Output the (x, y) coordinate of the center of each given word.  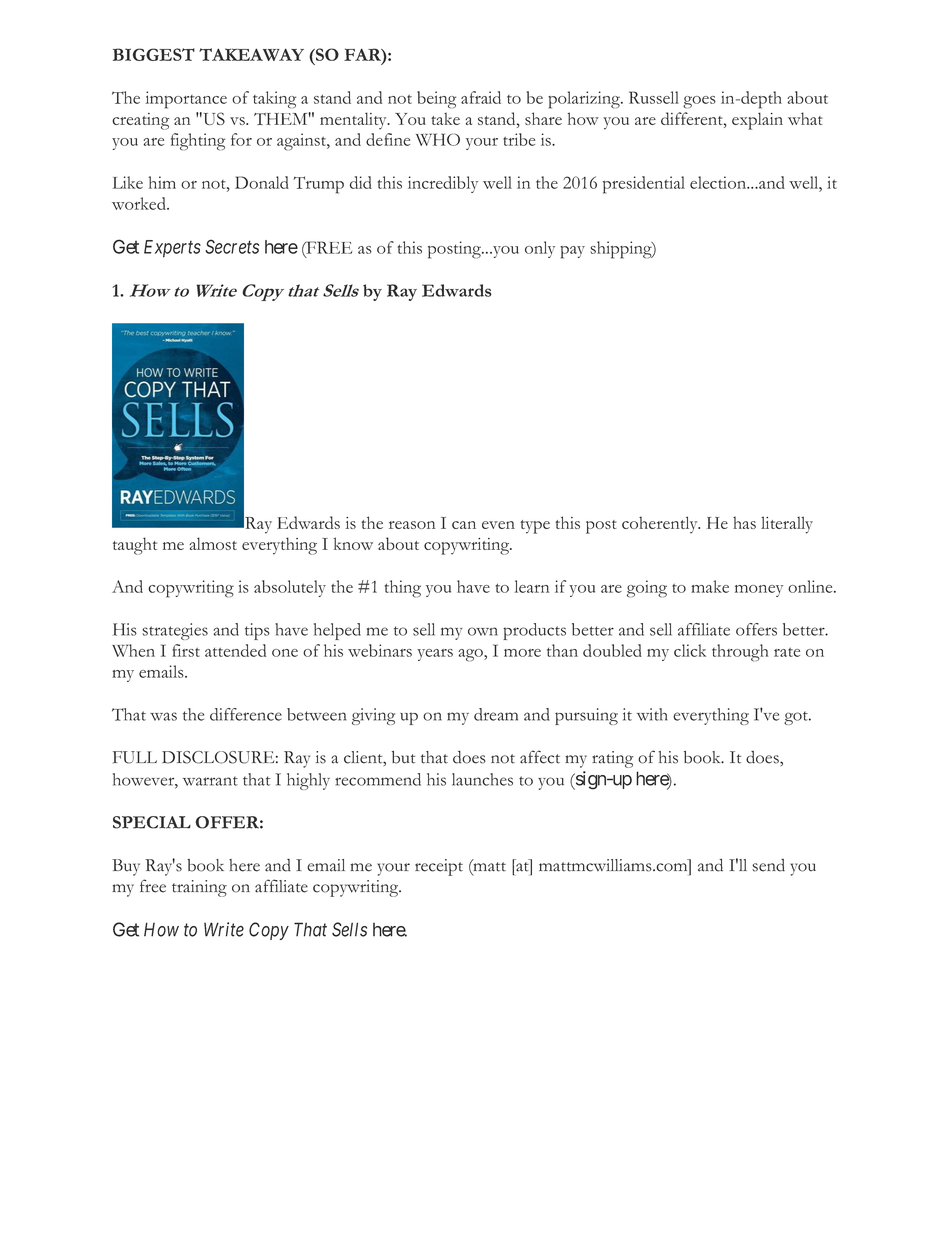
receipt (439, 867)
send (768, 865)
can (464, 525)
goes (699, 102)
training (199, 888)
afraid (481, 97)
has (744, 522)
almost (213, 543)
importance (186, 100)
